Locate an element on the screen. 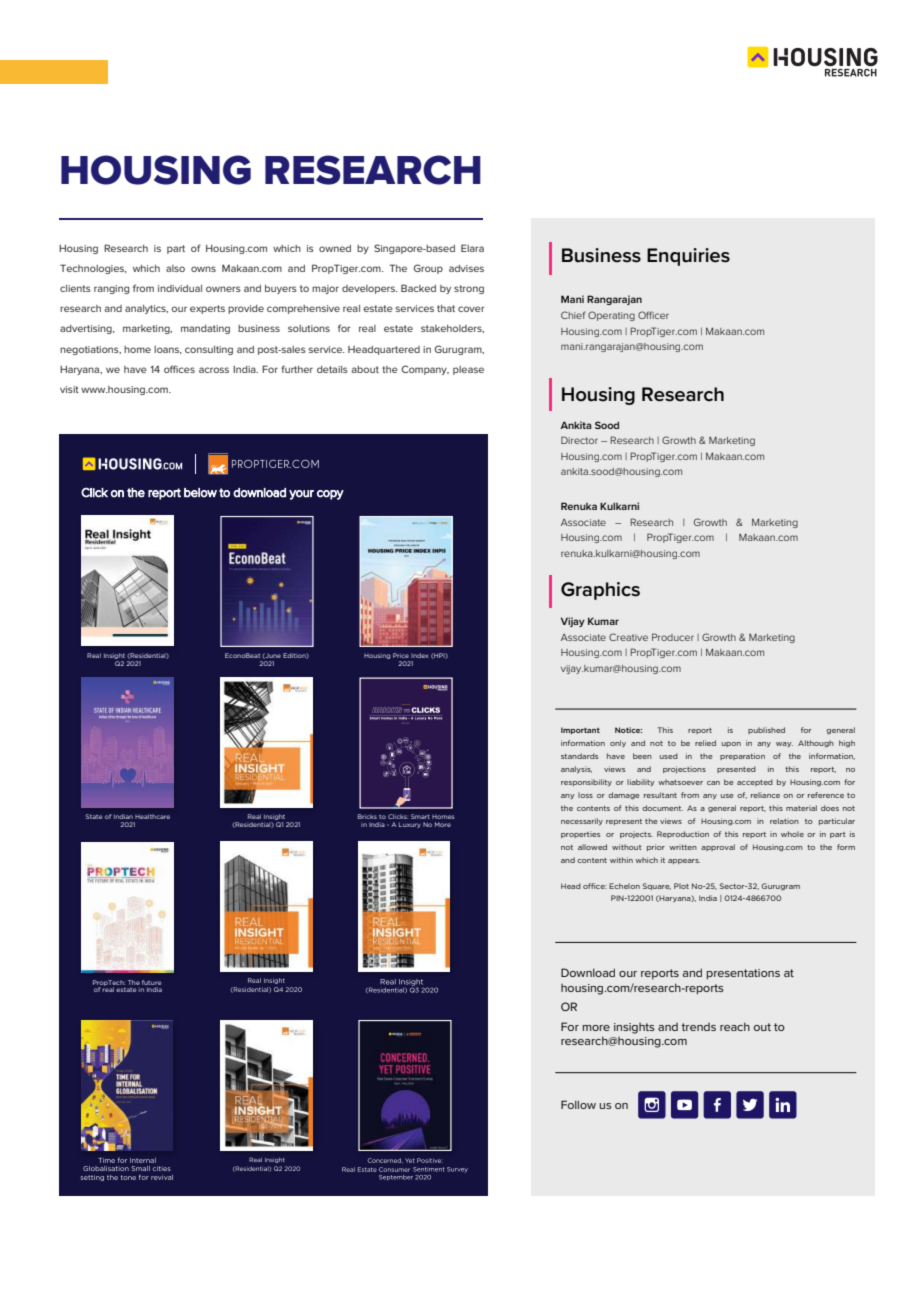 Image resolution: width=924 pixels, height=1308 pixels. future is located at coordinates (151, 982).
